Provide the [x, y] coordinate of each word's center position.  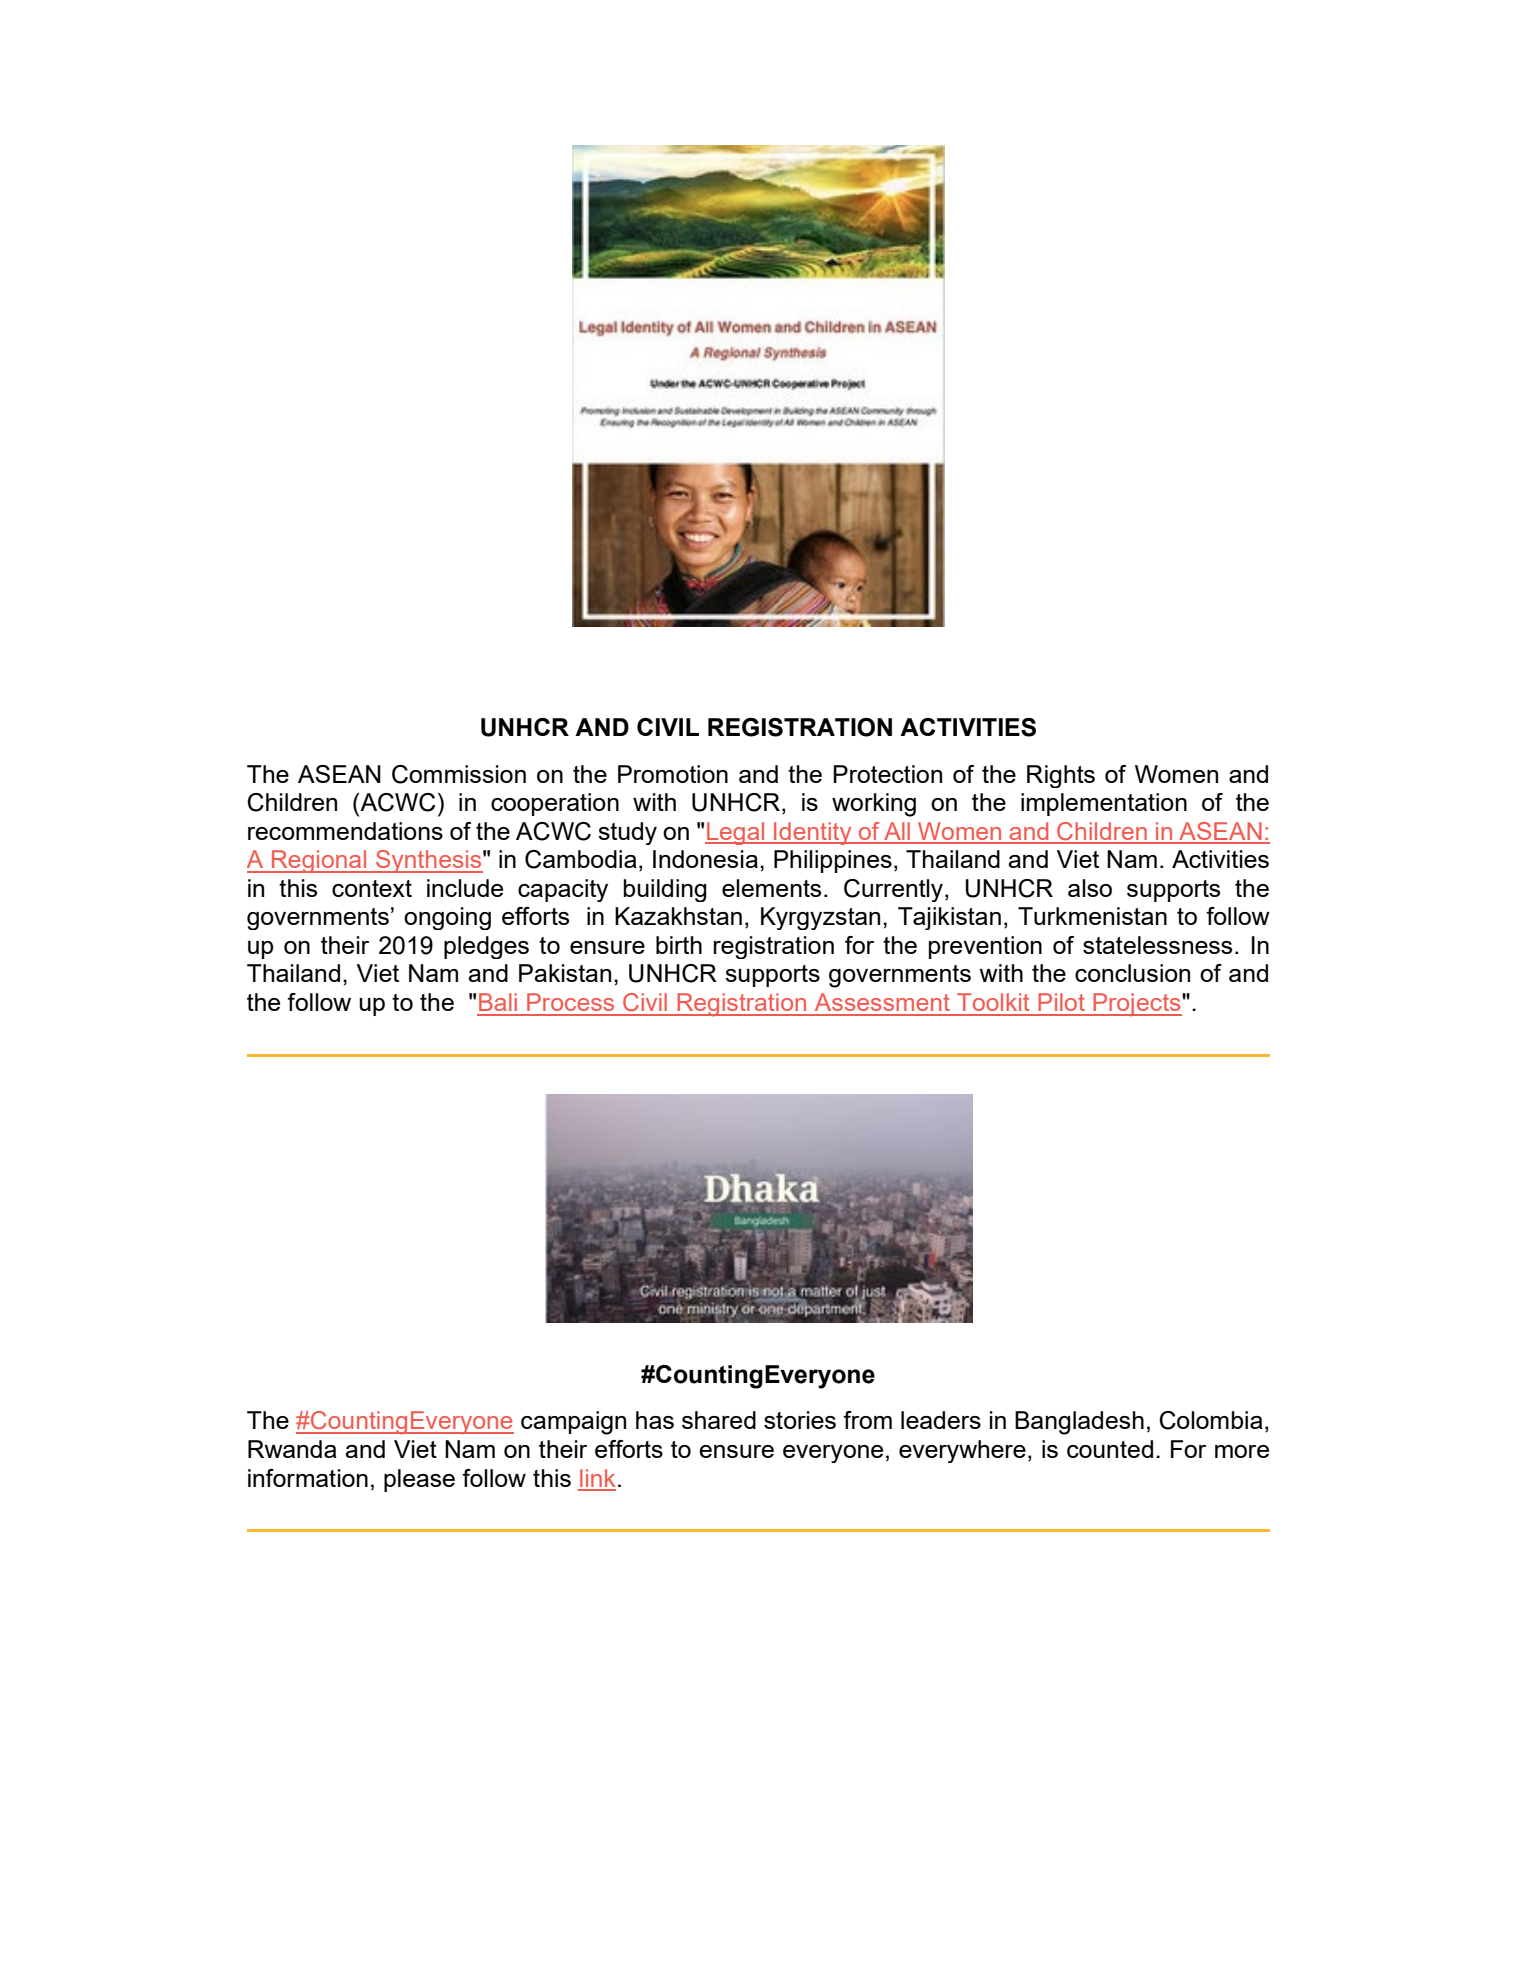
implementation [1104, 804]
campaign [573, 1423]
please [419, 1480]
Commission [459, 774]
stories [800, 1420]
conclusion [1132, 973]
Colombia [1211, 1420]
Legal [736, 833]
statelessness [1157, 945]
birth [679, 945]
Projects [1137, 1004]
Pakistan [565, 973]
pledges [486, 947]
